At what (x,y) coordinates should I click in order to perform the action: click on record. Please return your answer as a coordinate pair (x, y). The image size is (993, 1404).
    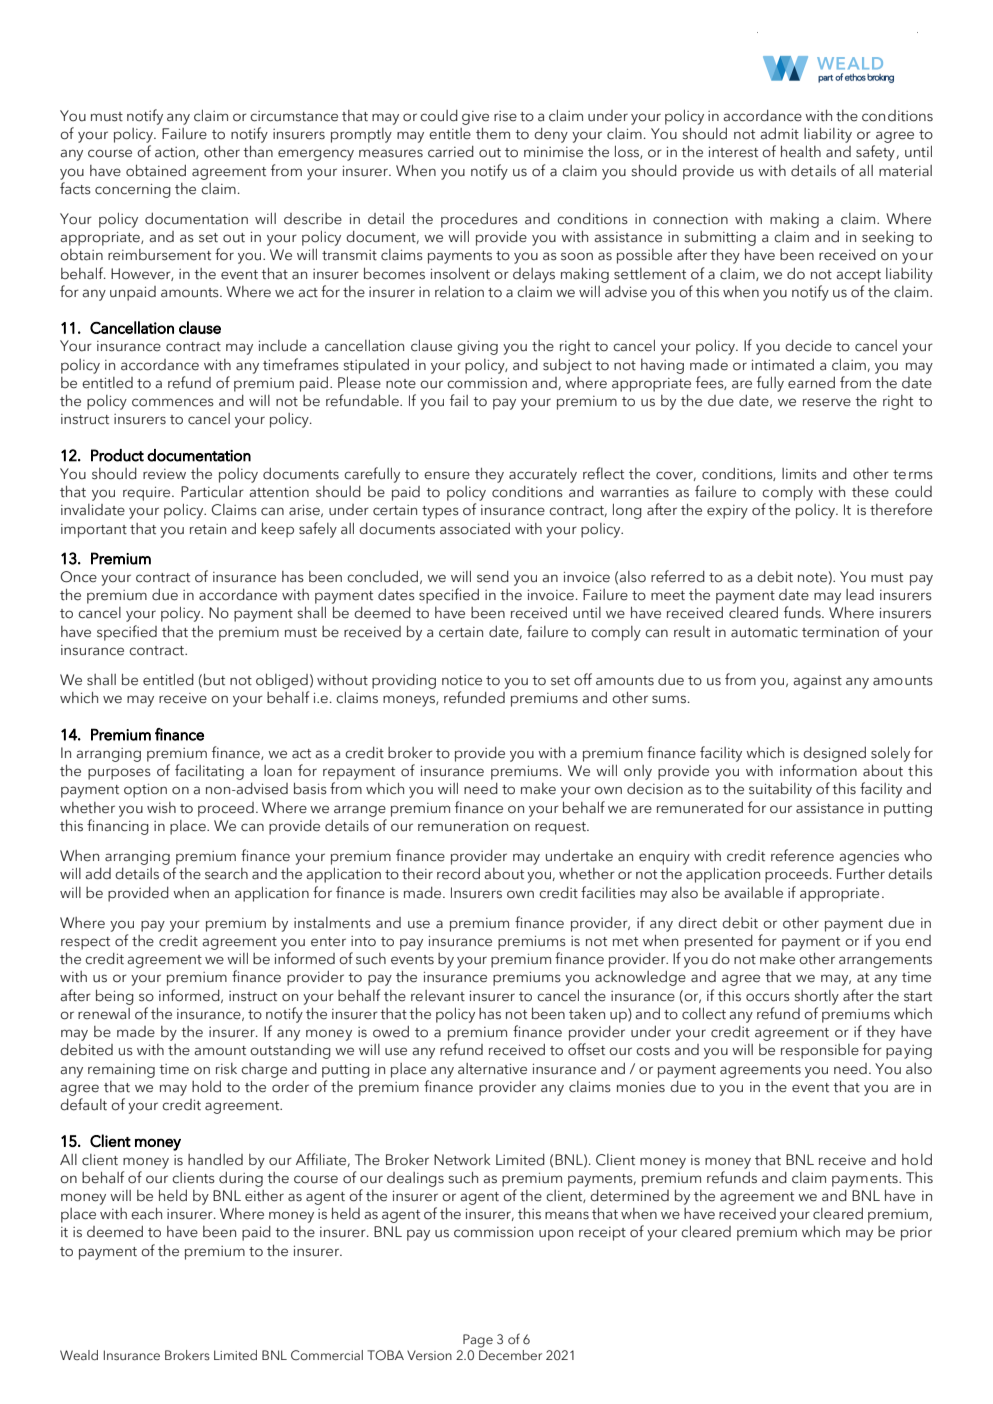
    Looking at the image, I should click on (458, 874).
